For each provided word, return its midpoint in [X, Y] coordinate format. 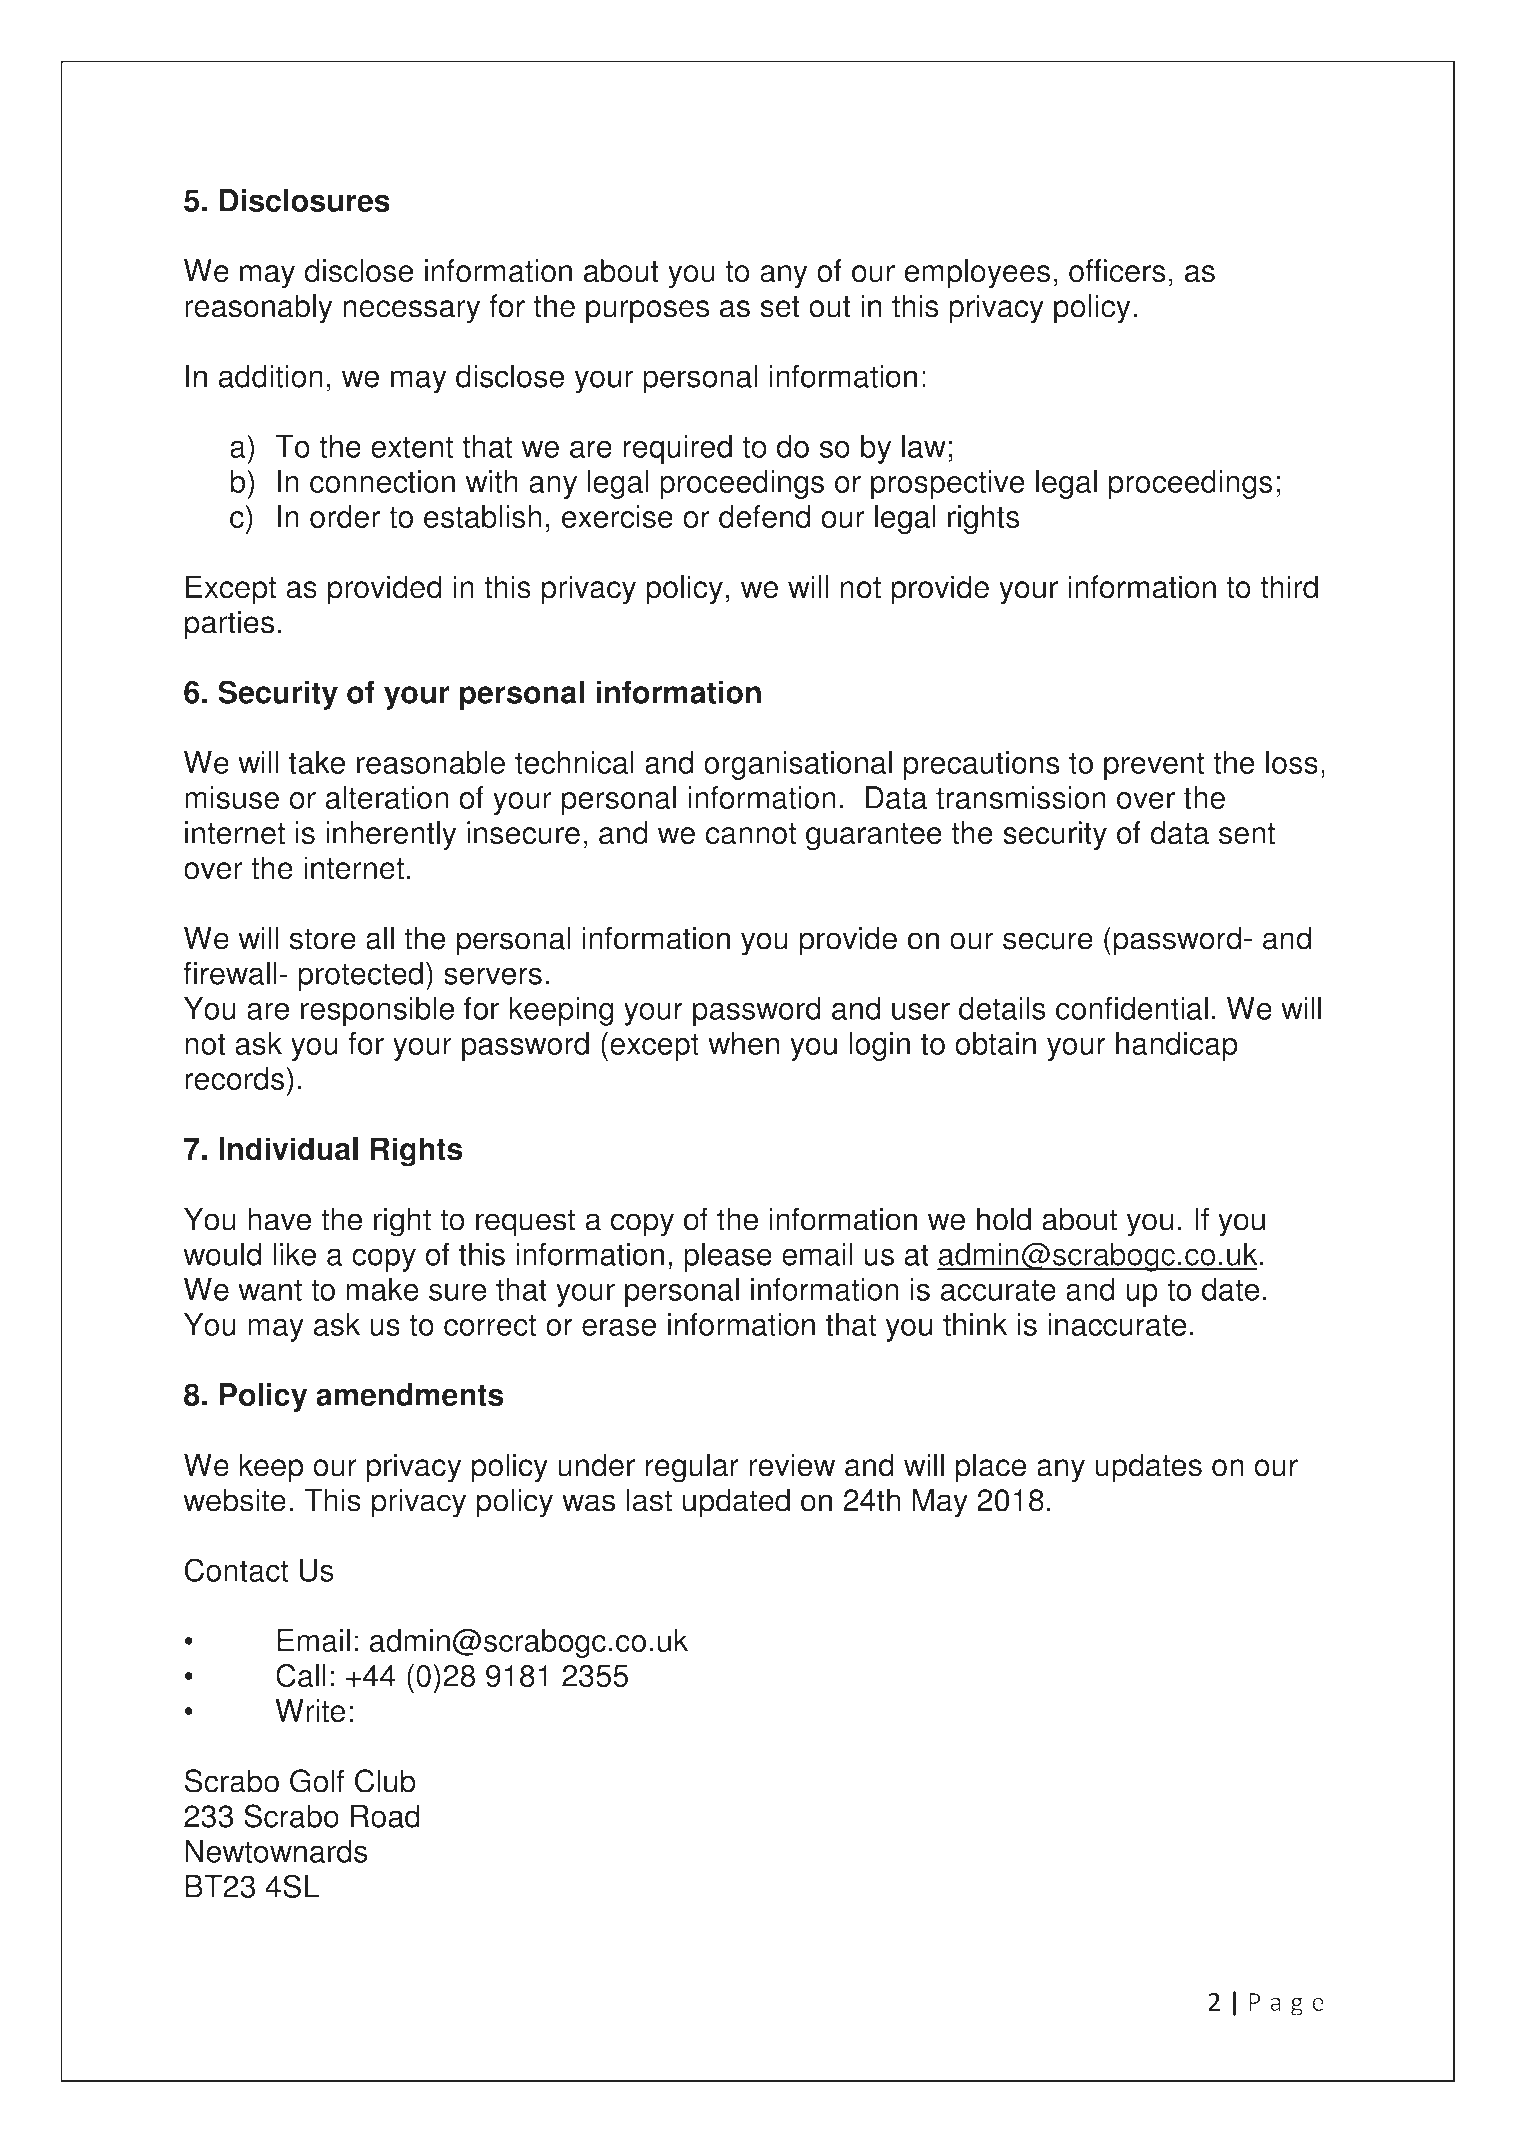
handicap [1177, 1046]
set [780, 307]
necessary [411, 312]
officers [1117, 271]
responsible [377, 1011]
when [743, 1043]
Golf [317, 1781]
